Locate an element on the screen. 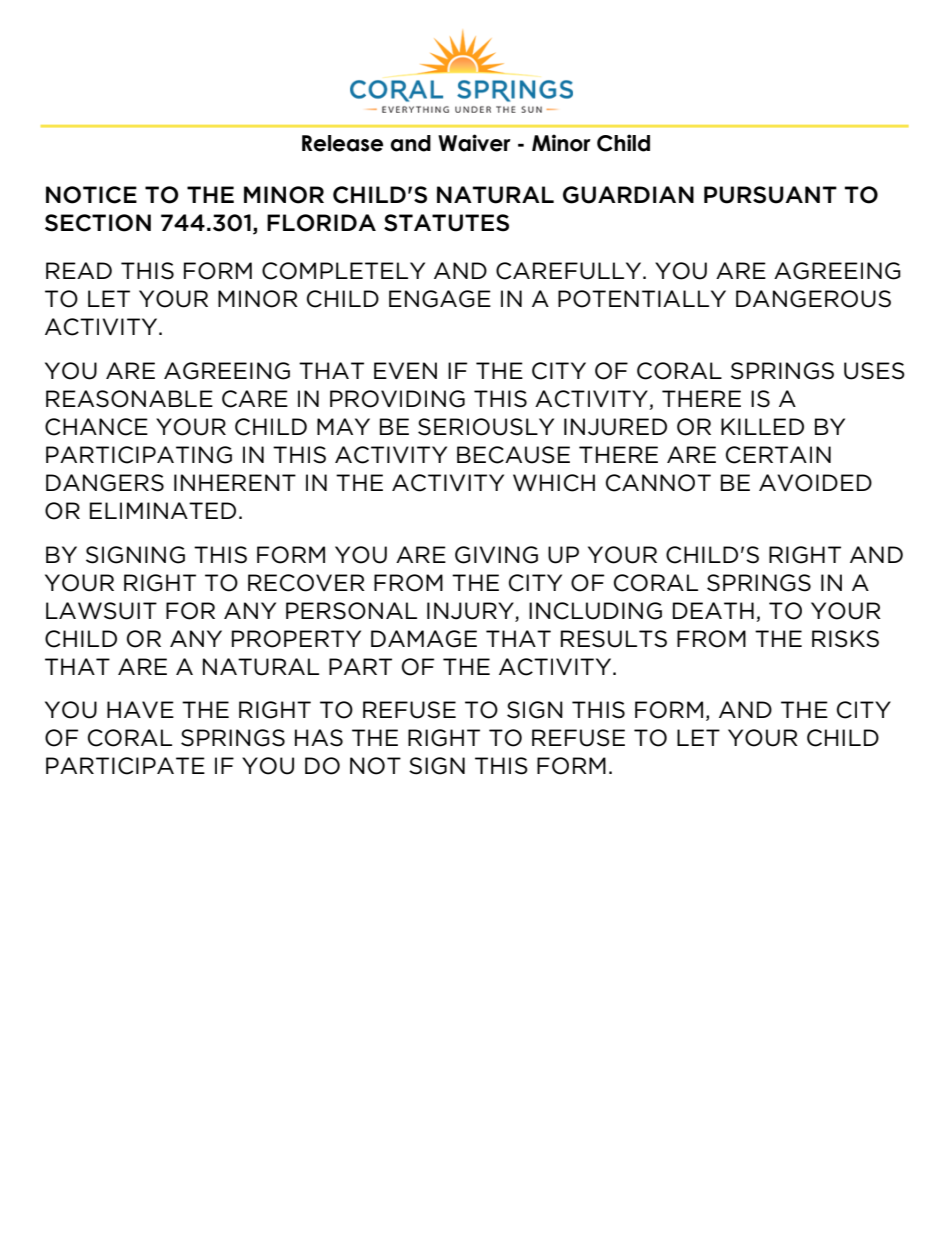 This screenshot has height=1233, width=952. GIVING is located at coordinates (496, 555).
